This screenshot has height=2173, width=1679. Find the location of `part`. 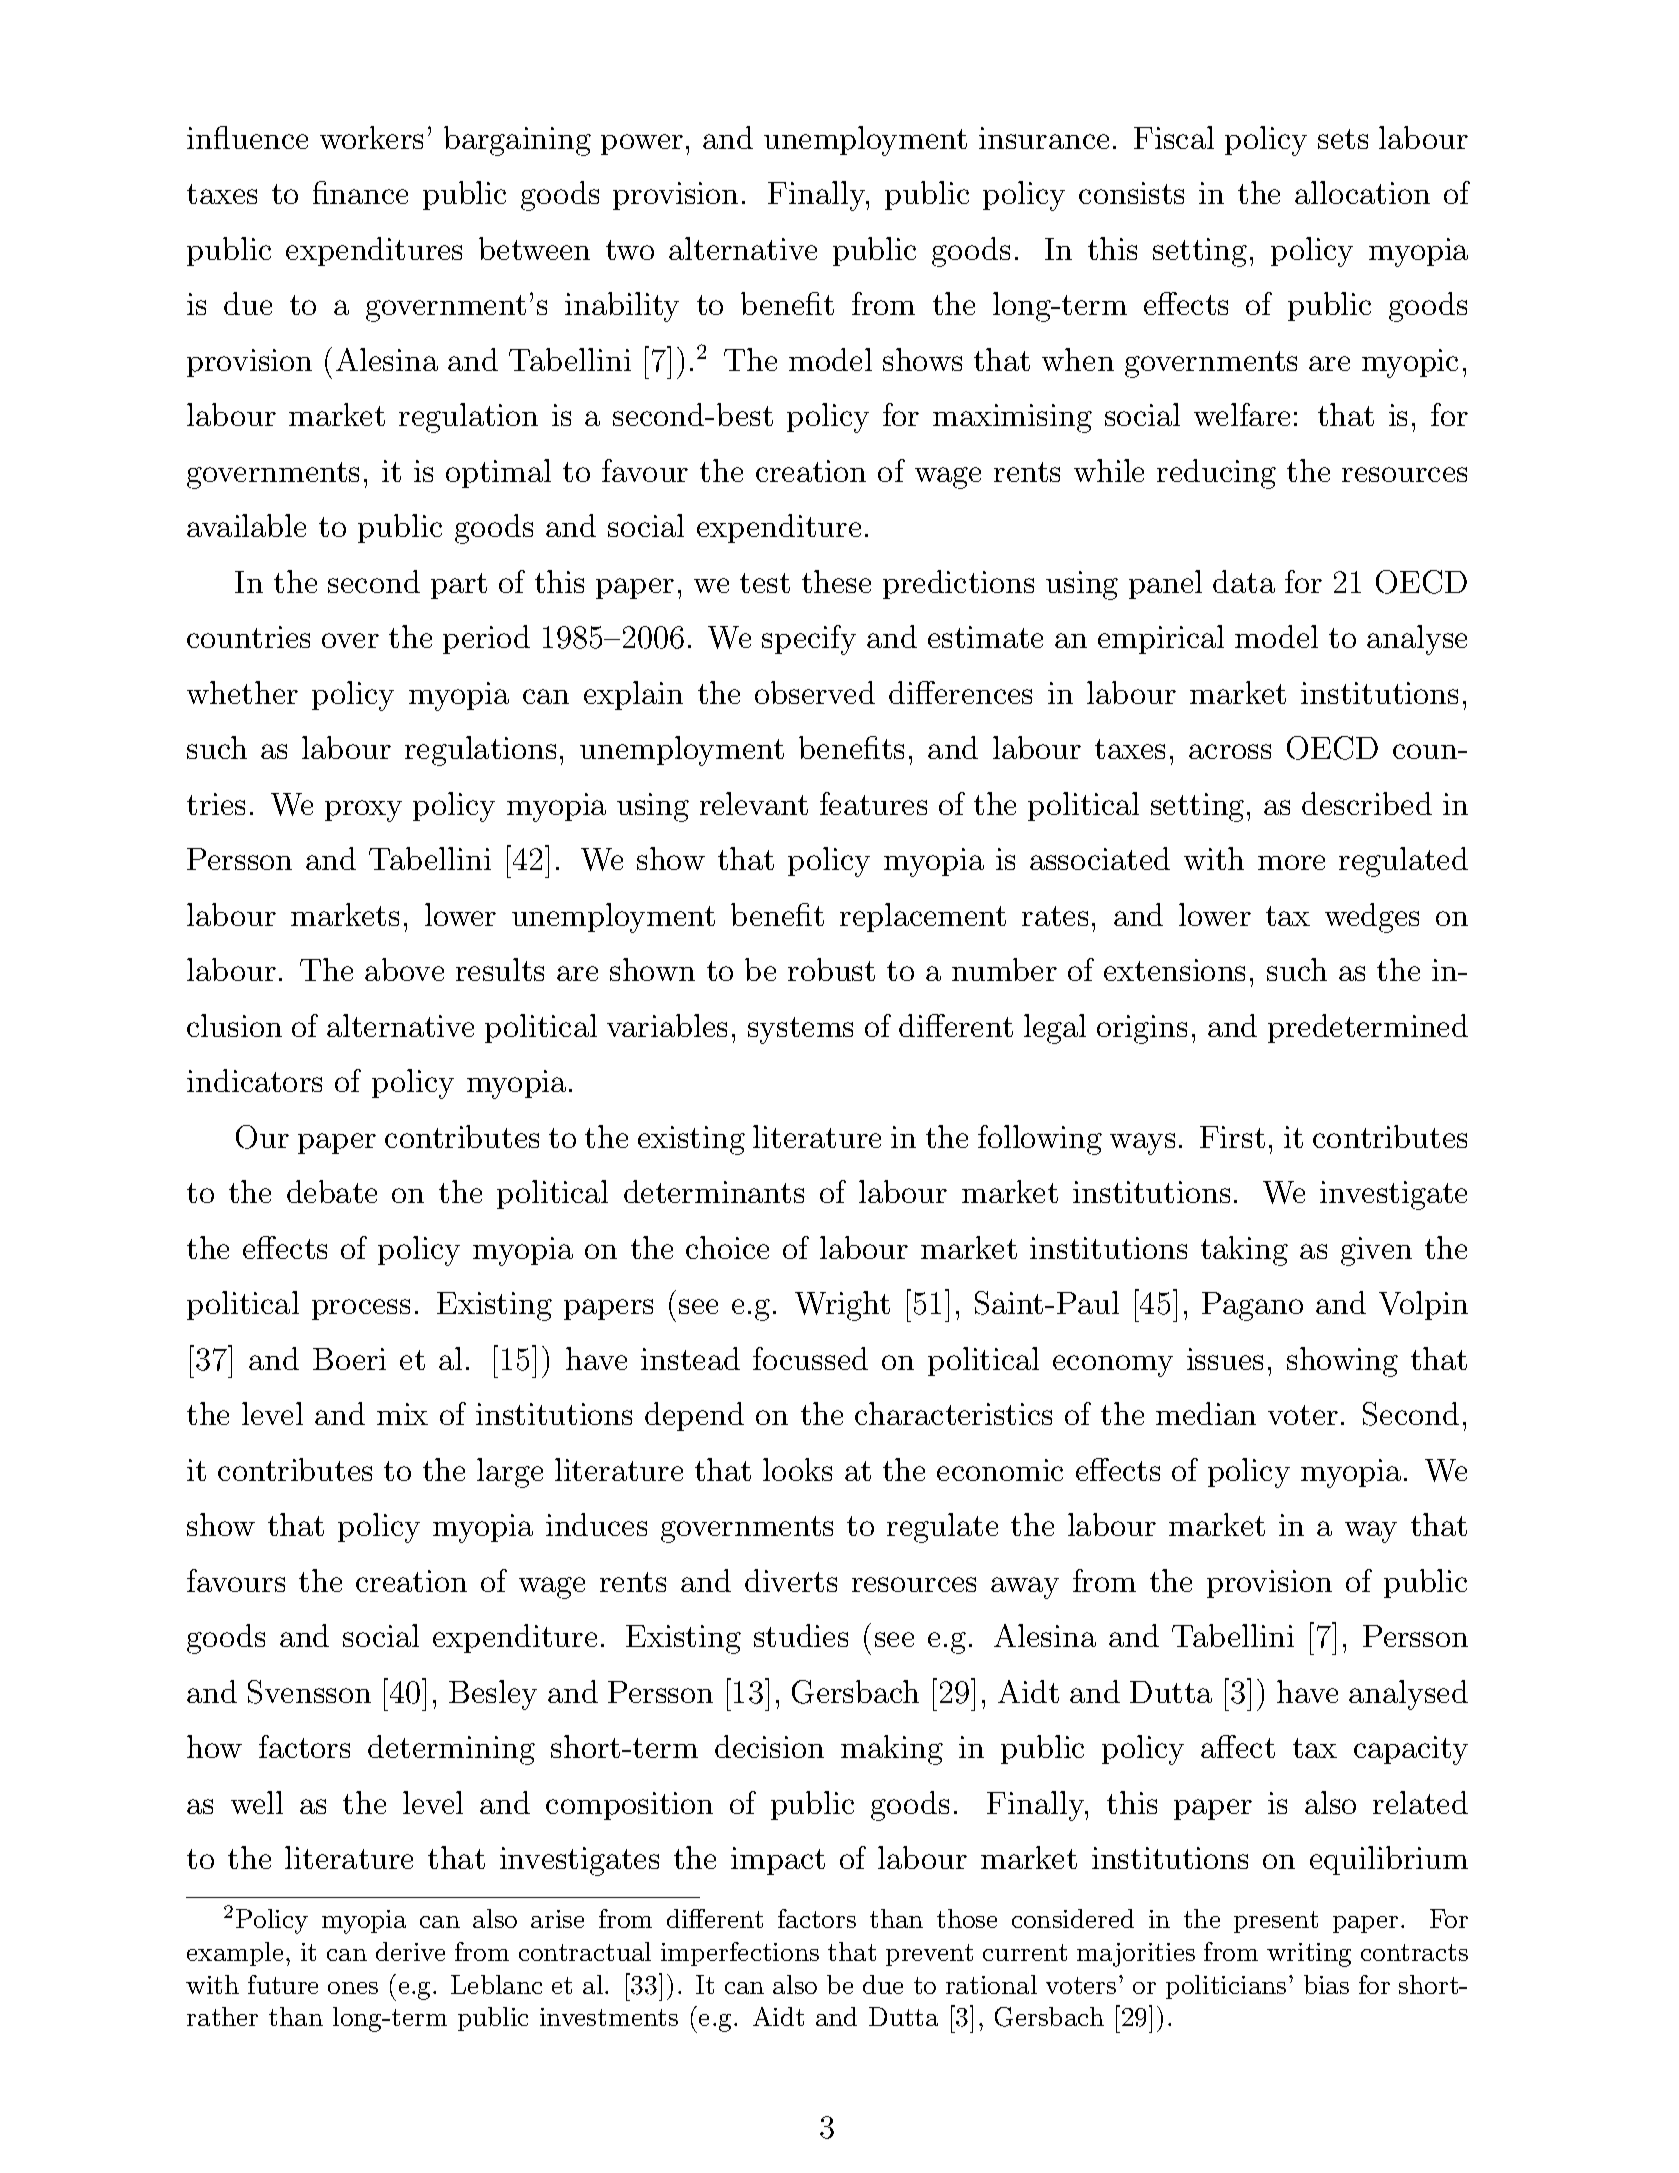

part is located at coordinates (459, 586).
